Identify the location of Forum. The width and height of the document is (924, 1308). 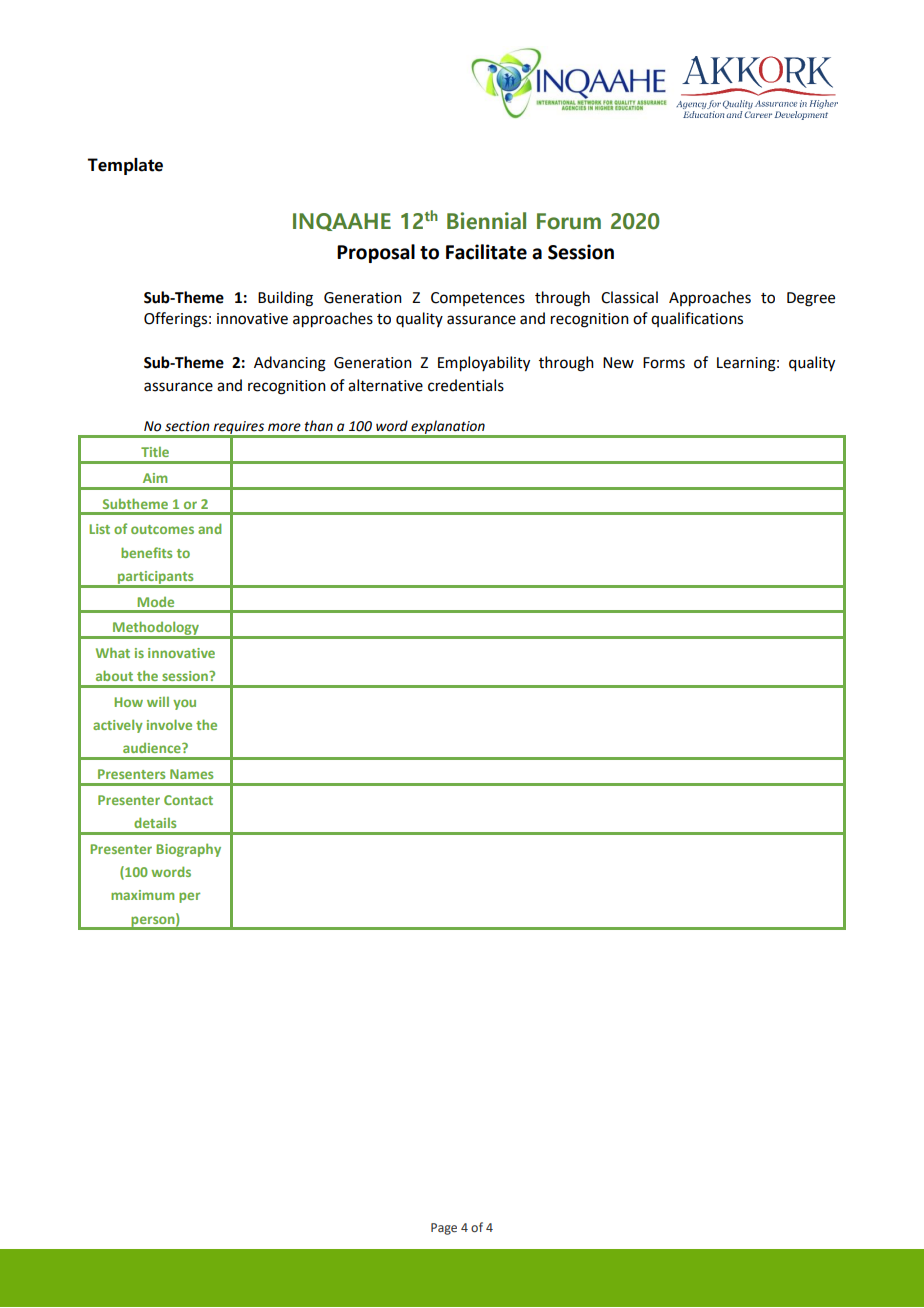
(569, 221).
